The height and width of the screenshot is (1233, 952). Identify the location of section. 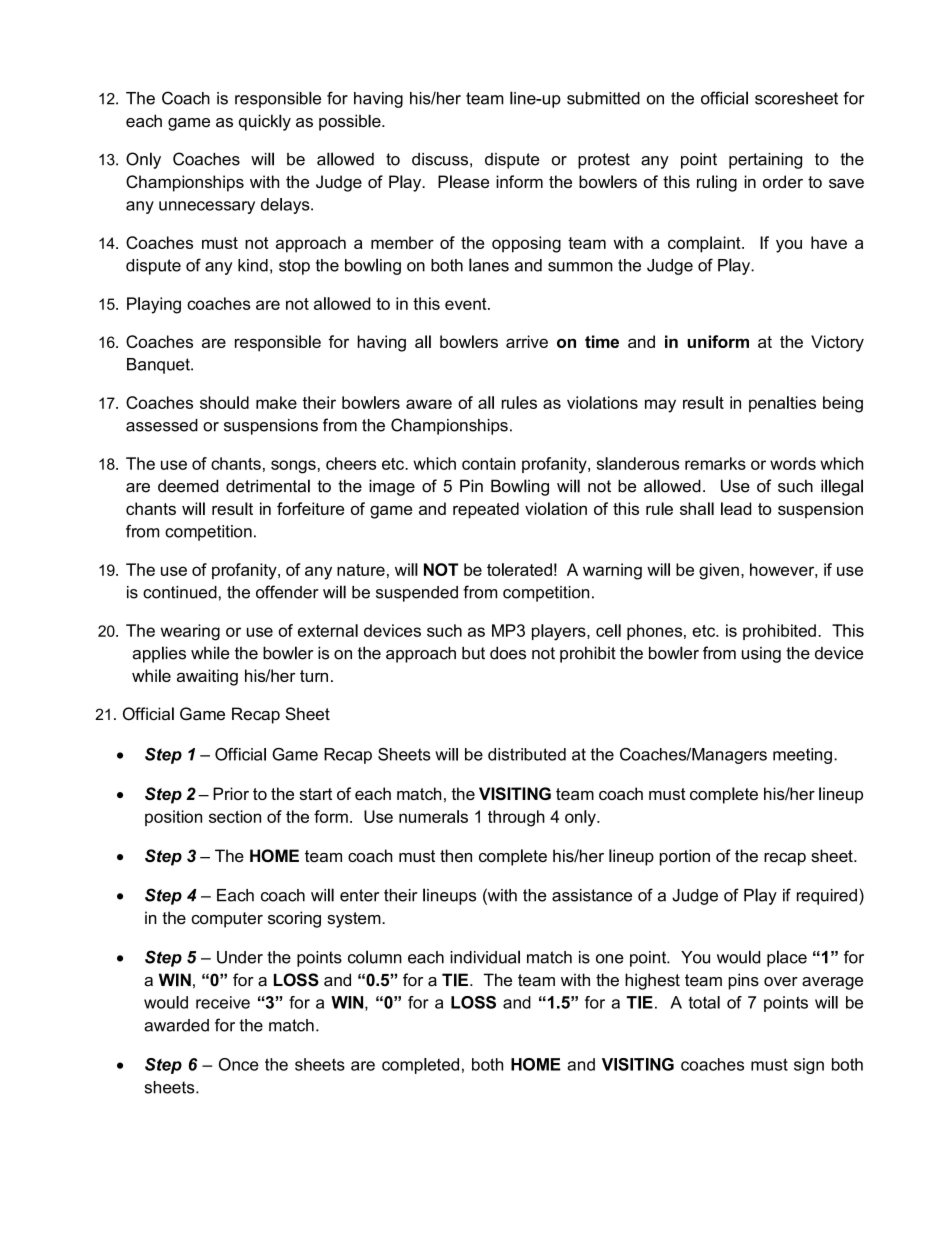
(235, 816).
